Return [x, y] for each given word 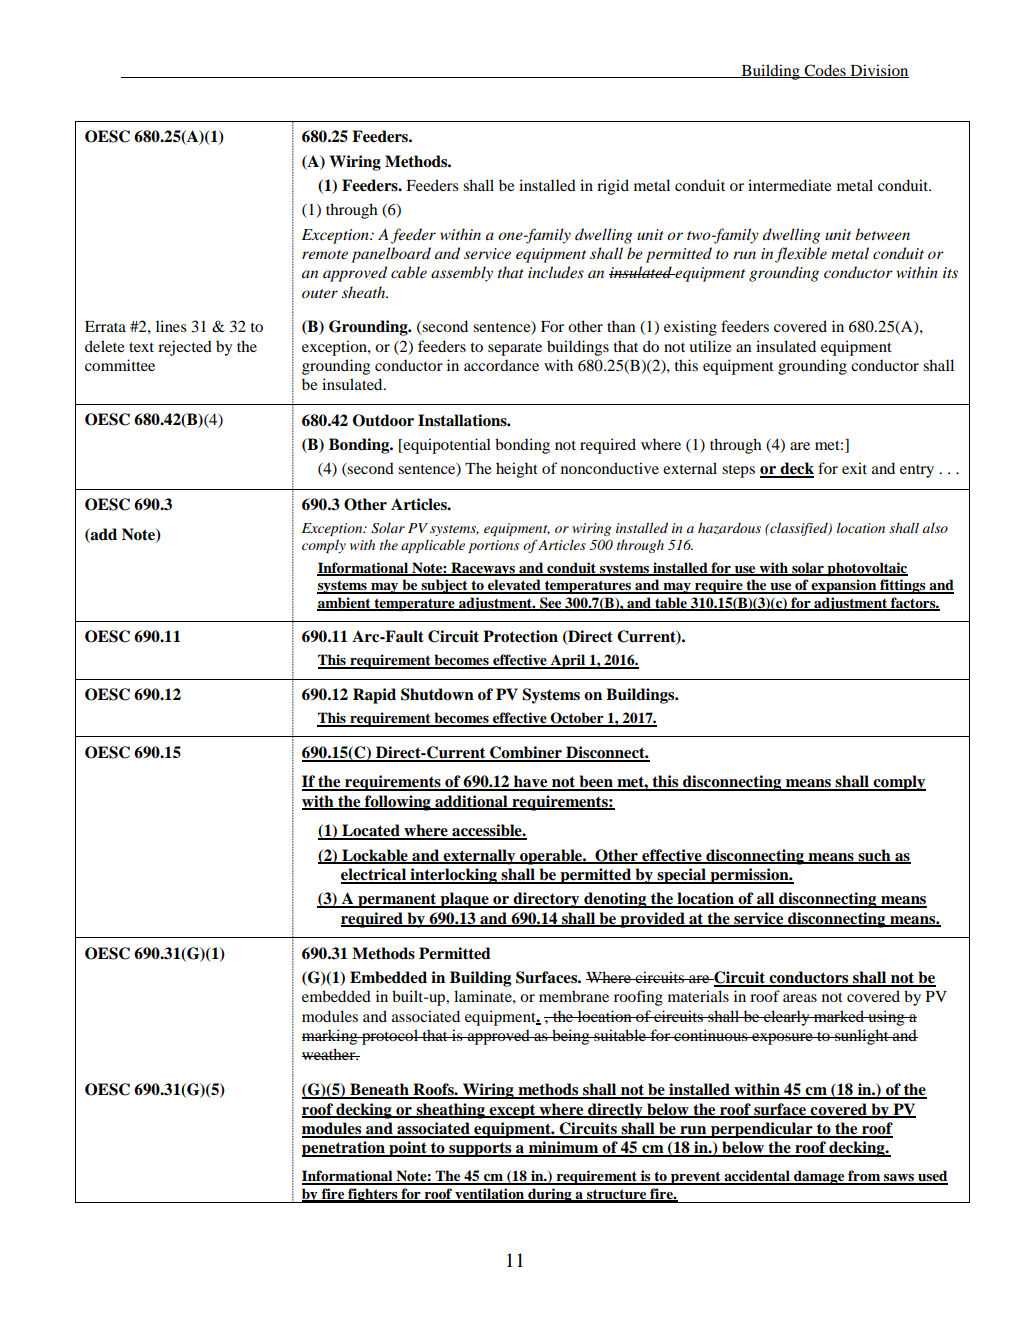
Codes [825, 71]
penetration [344, 1149]
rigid [613, 187]
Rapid [374, 696]
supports [480, 1149]
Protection [520, 636]
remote [325, 254]
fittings [903, 586]
